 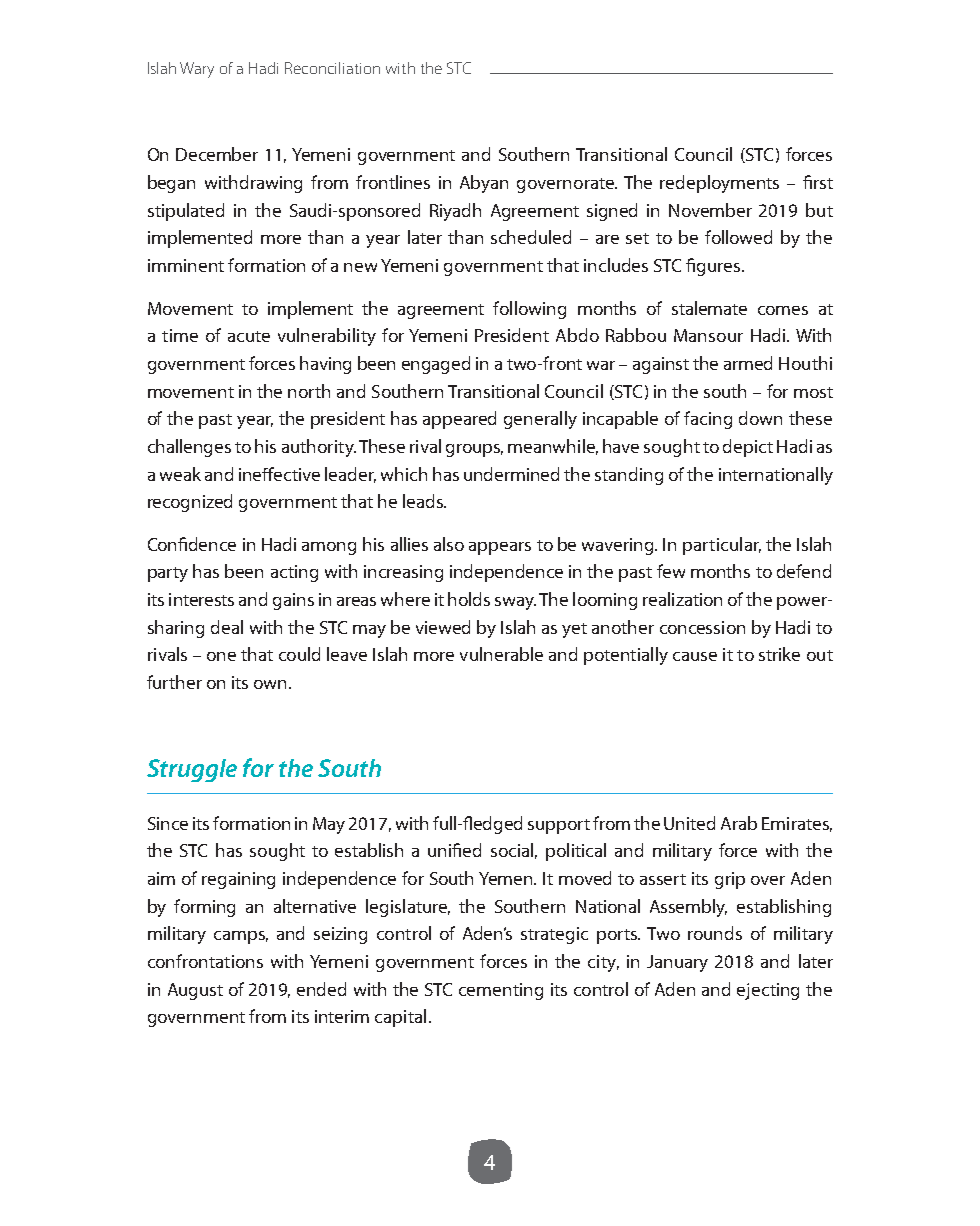 I want to click on support, so click(x=559, y=826).
